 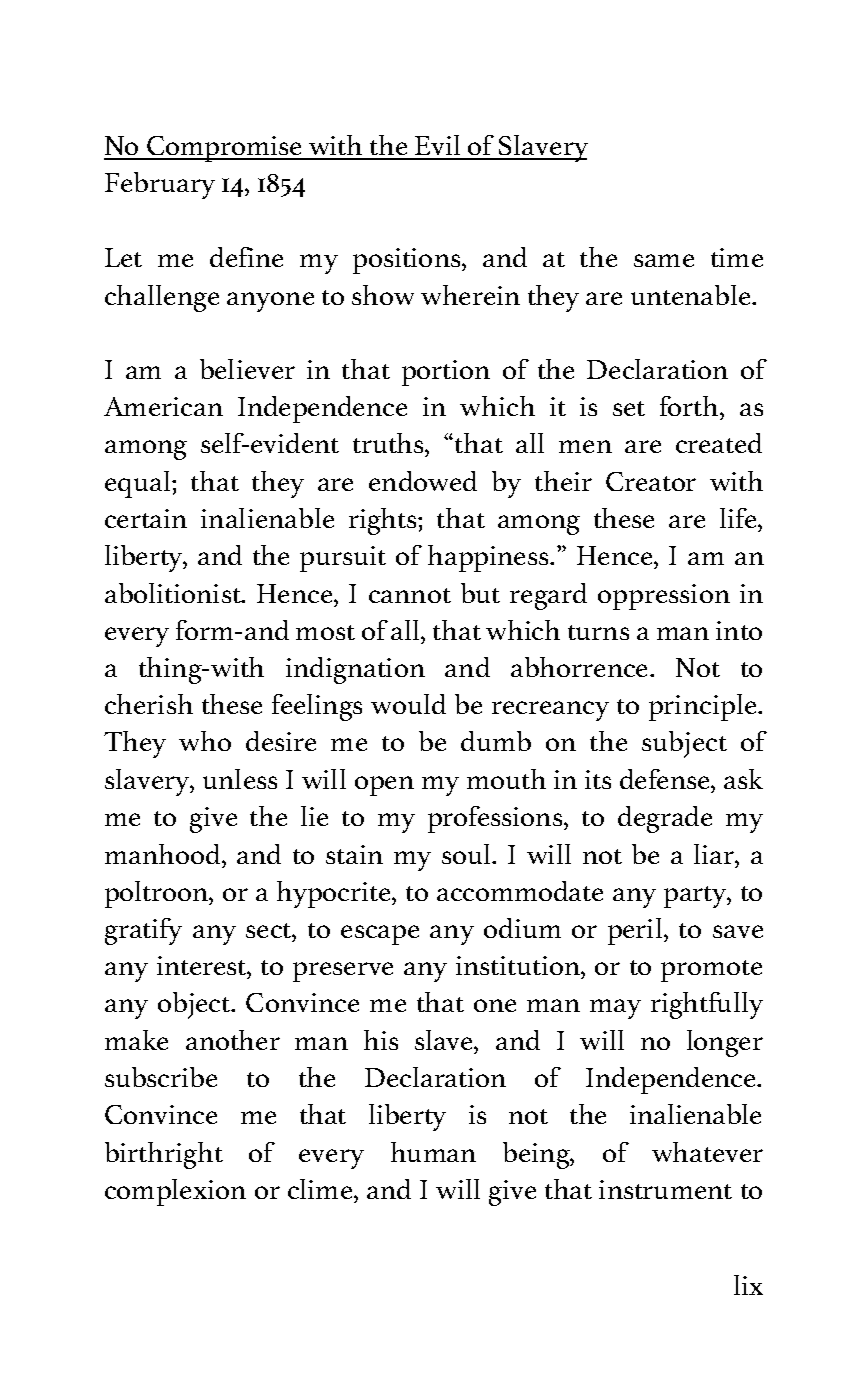 I want to click on manhood, so click(x=164, y=854).
